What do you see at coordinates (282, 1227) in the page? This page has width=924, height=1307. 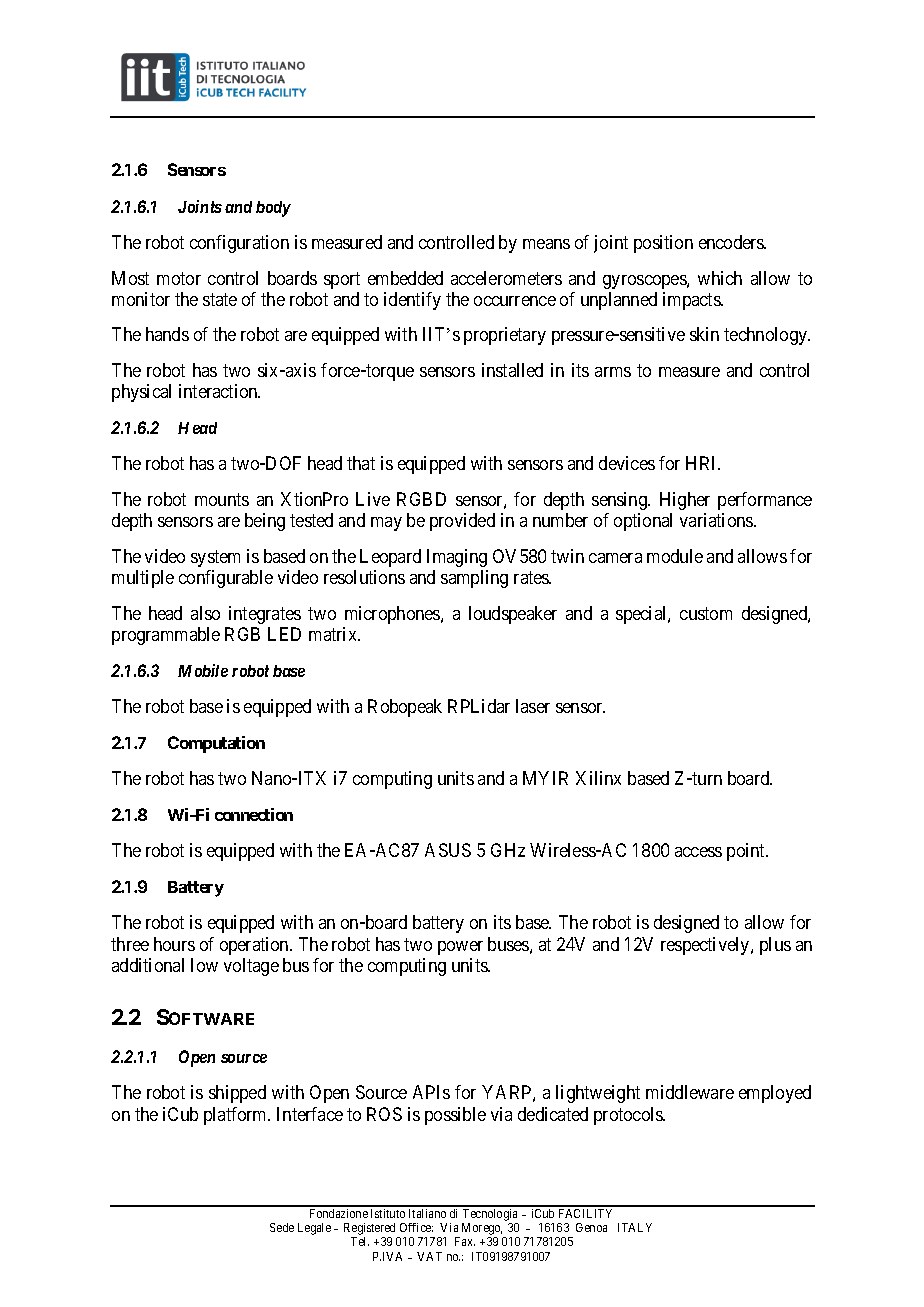 I see `Sede` at bounding box center [282, 1227].
